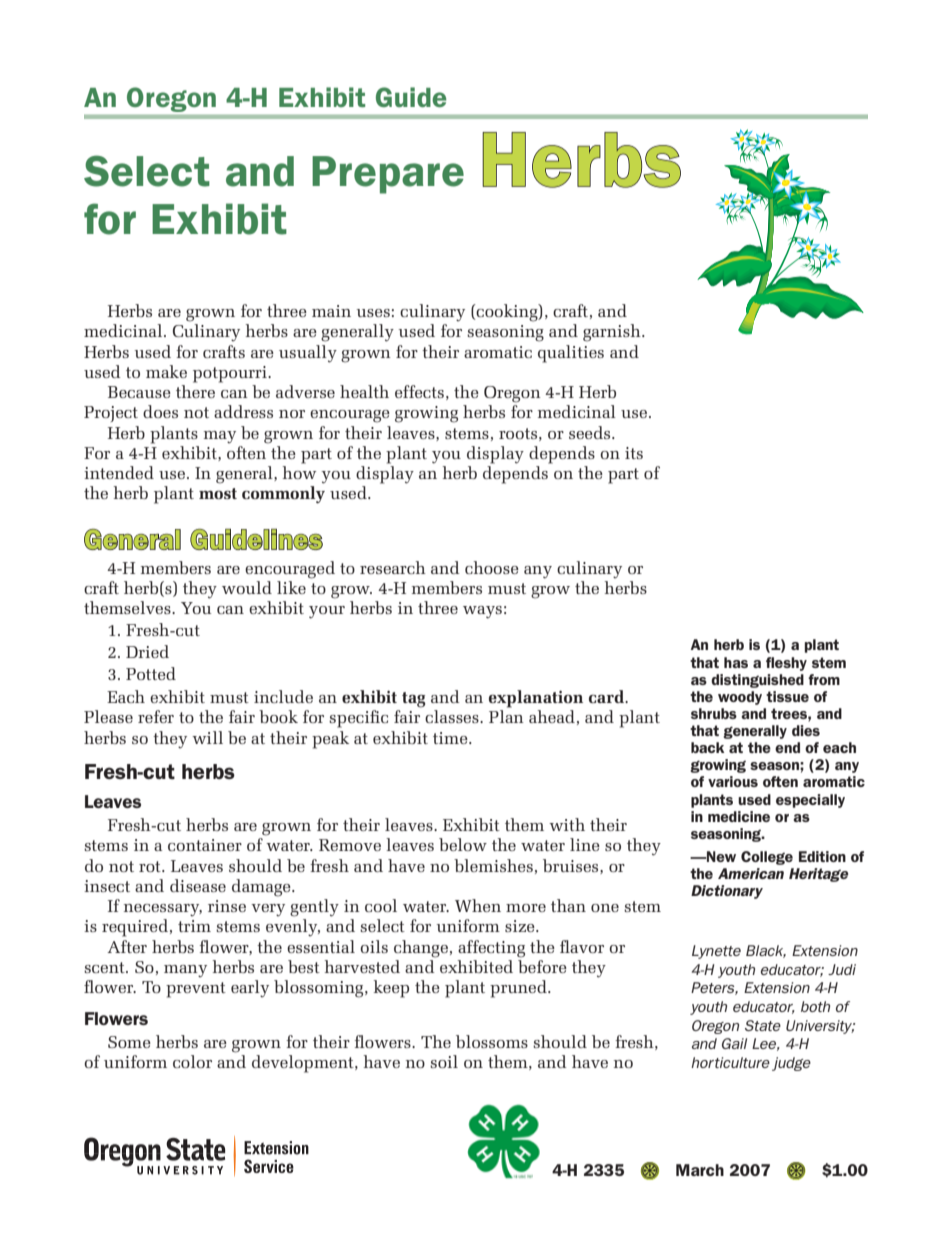  Describe the element at coordinates (192, 1061) in the document. I see `color` at that location.
